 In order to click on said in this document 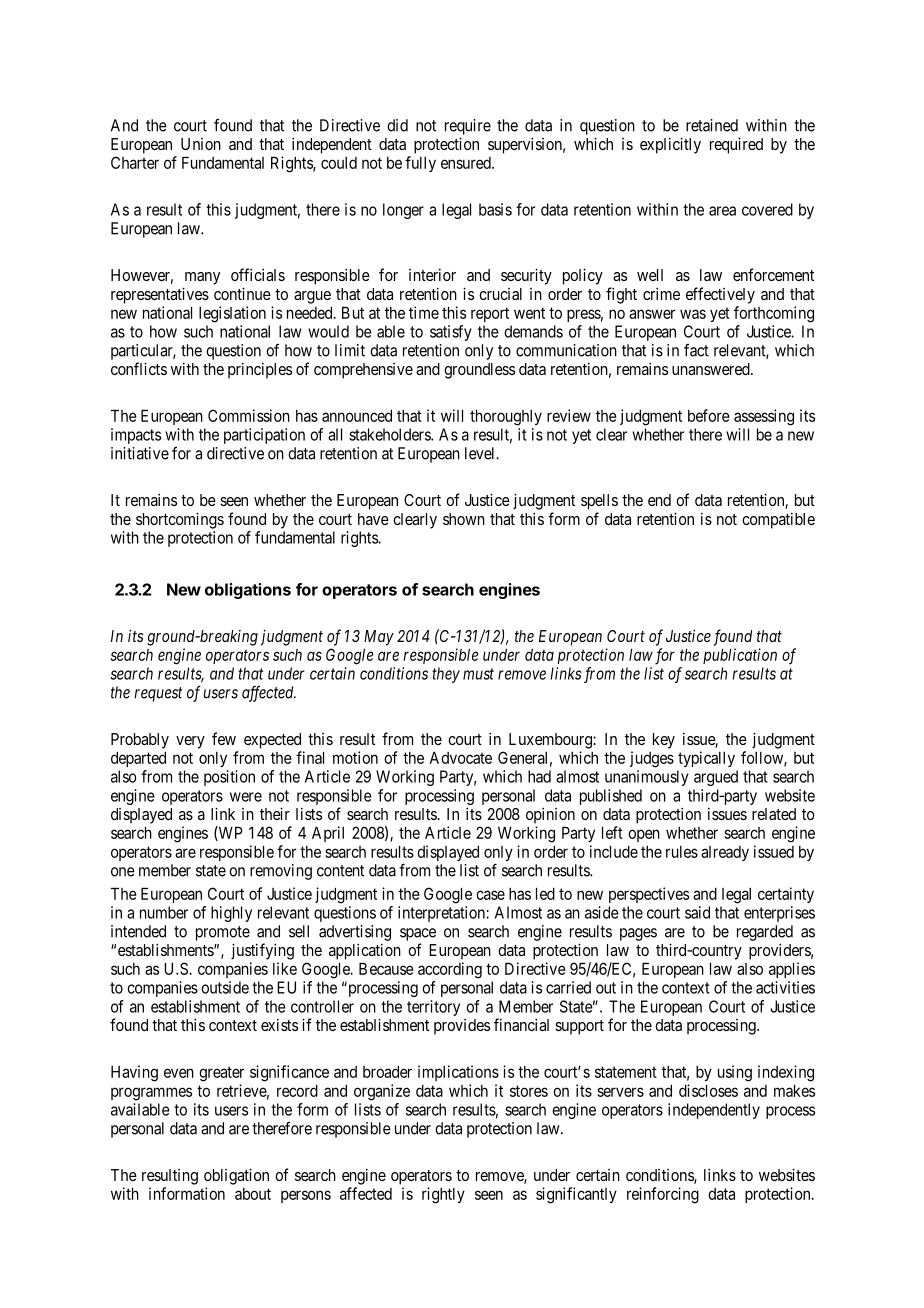, I will do `click(697, 912)`.
